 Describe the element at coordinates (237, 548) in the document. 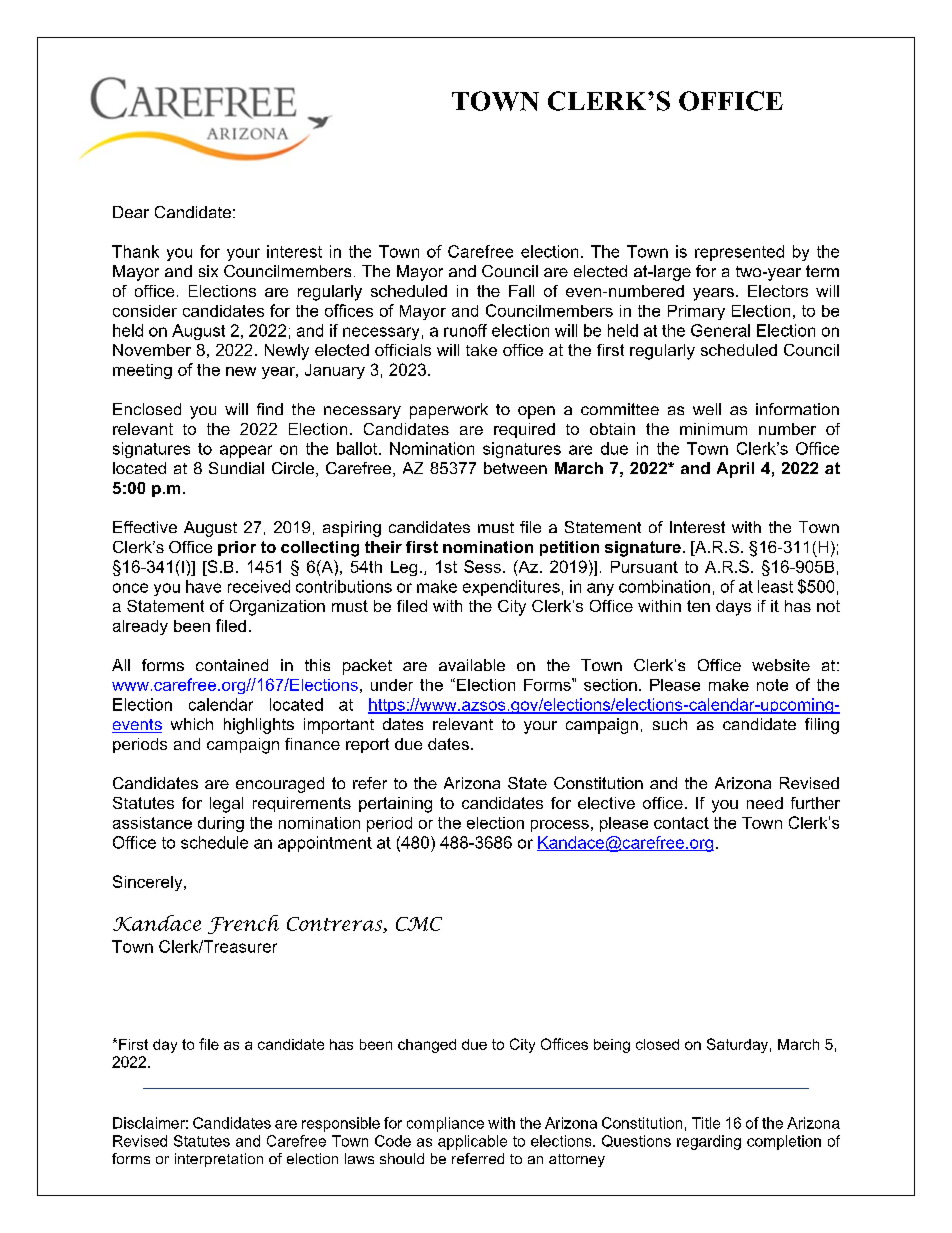

I see `prior` at that location.
